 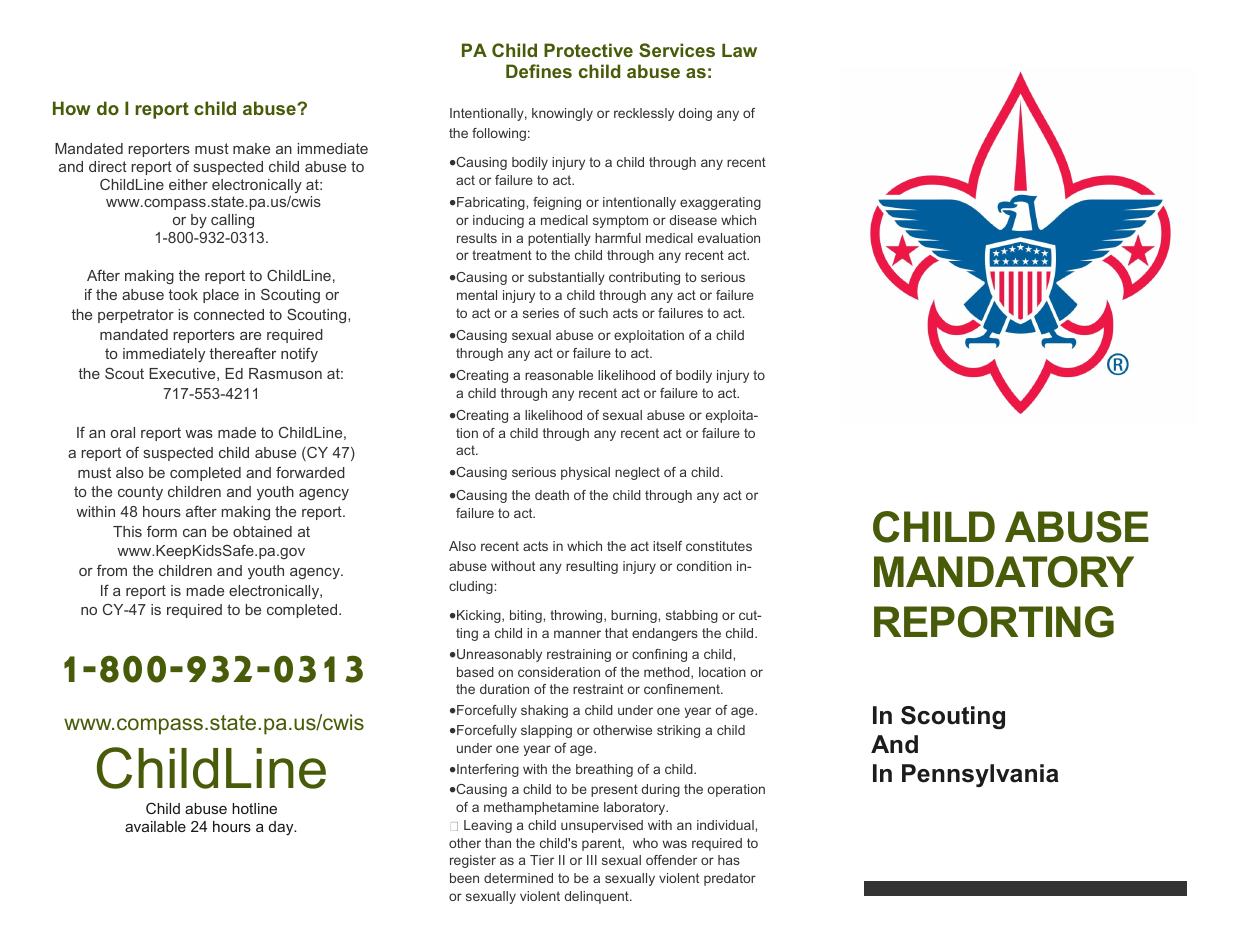 What do you see at coordinates (123, 432) in the image?
I see `oral` at bounding box center [123, 432].
